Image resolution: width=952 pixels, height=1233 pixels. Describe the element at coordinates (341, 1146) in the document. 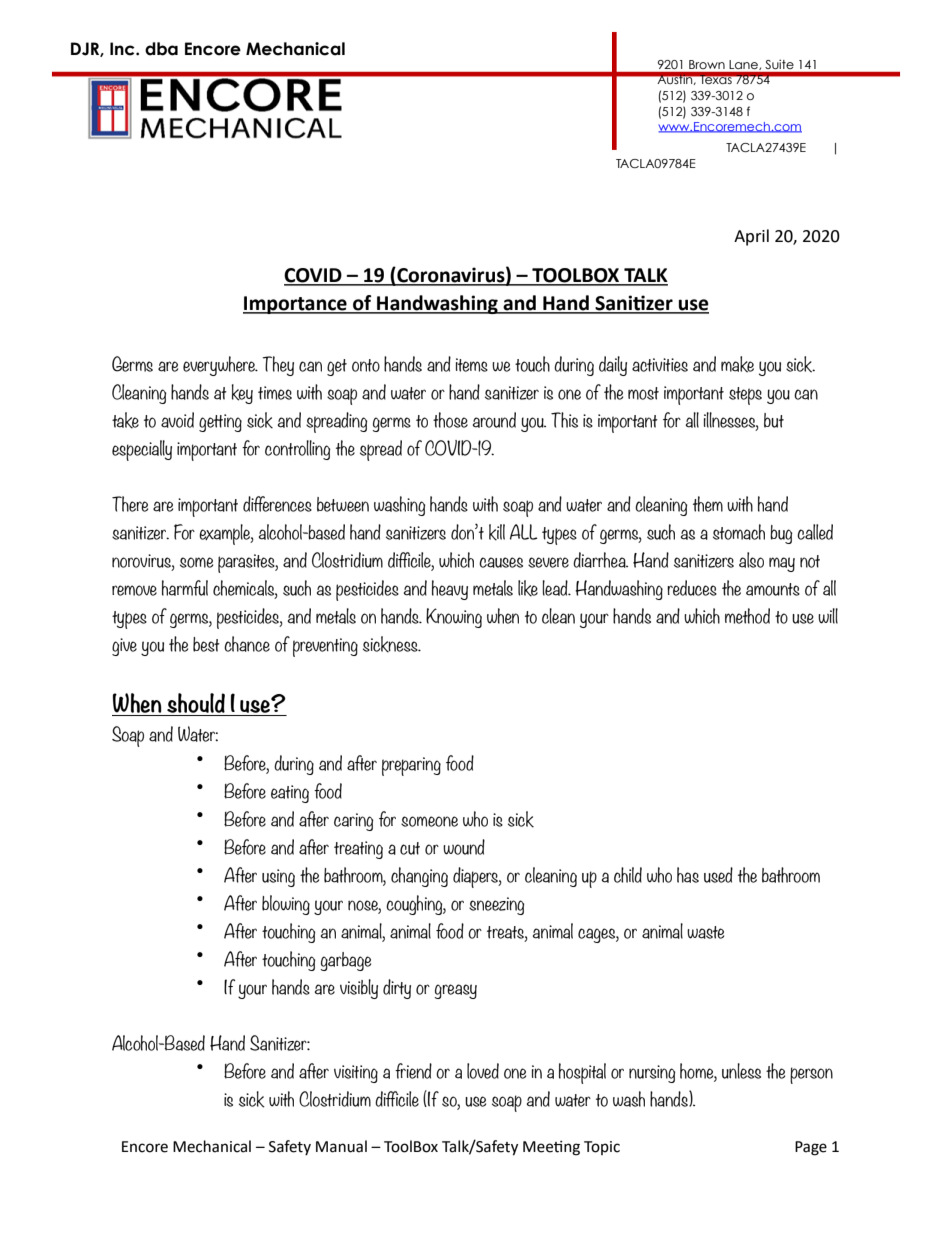

I see `Manual` at that location.
